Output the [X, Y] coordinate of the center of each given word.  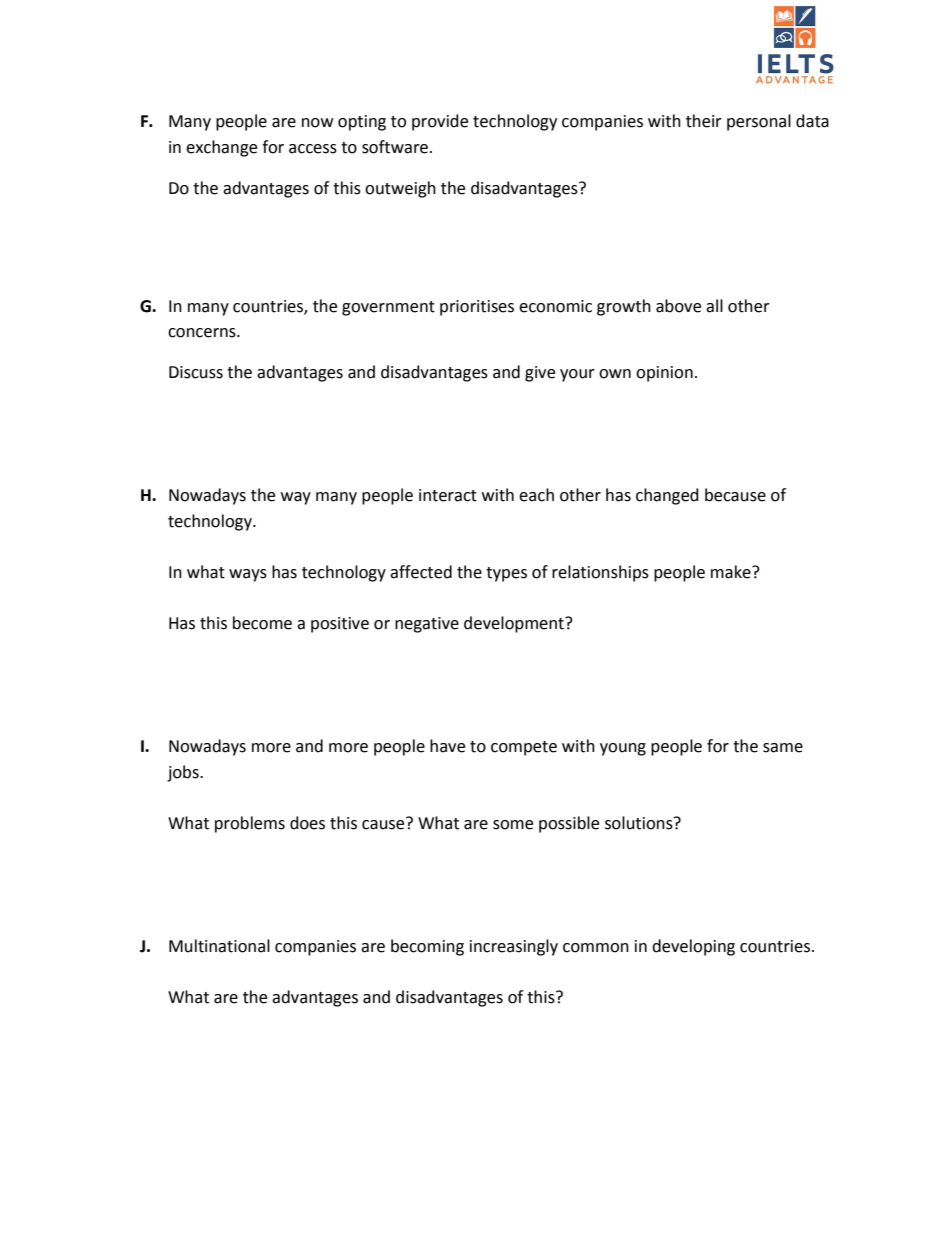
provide [440, 122]
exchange [221, 148]
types [506, 574]
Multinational [219, 946]
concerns [203, 333]
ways [248, 575]
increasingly [514, 947]
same [783, 748]
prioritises [477, 308]
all [714, 306]
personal [759, 122]
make [732, 572]
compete [524, 748]
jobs [184, 773]
